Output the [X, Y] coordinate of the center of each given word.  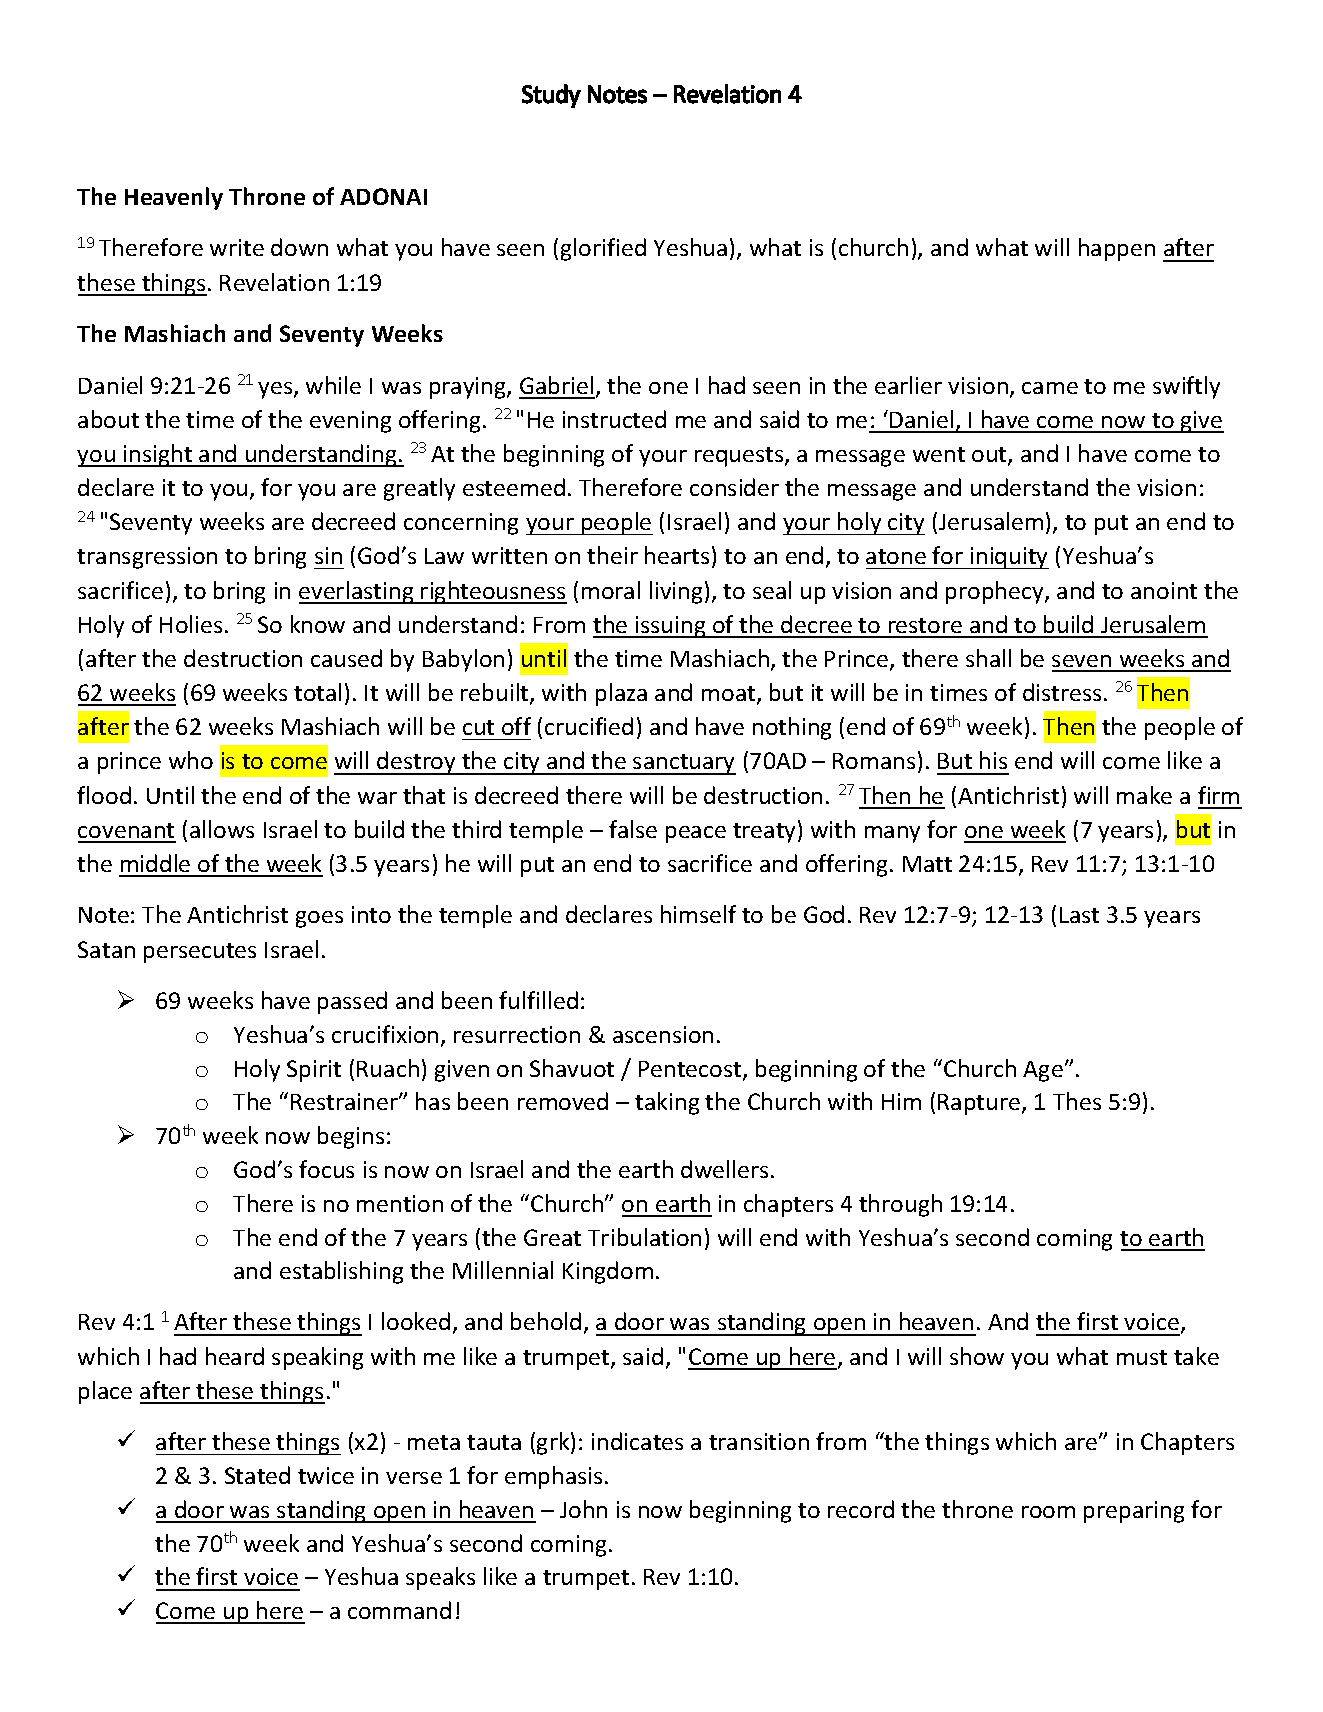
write [237, 247]
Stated [257, 1475]
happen [1117, 249]
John [583, 1509]
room [1048, 1512]
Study [551, 96]
